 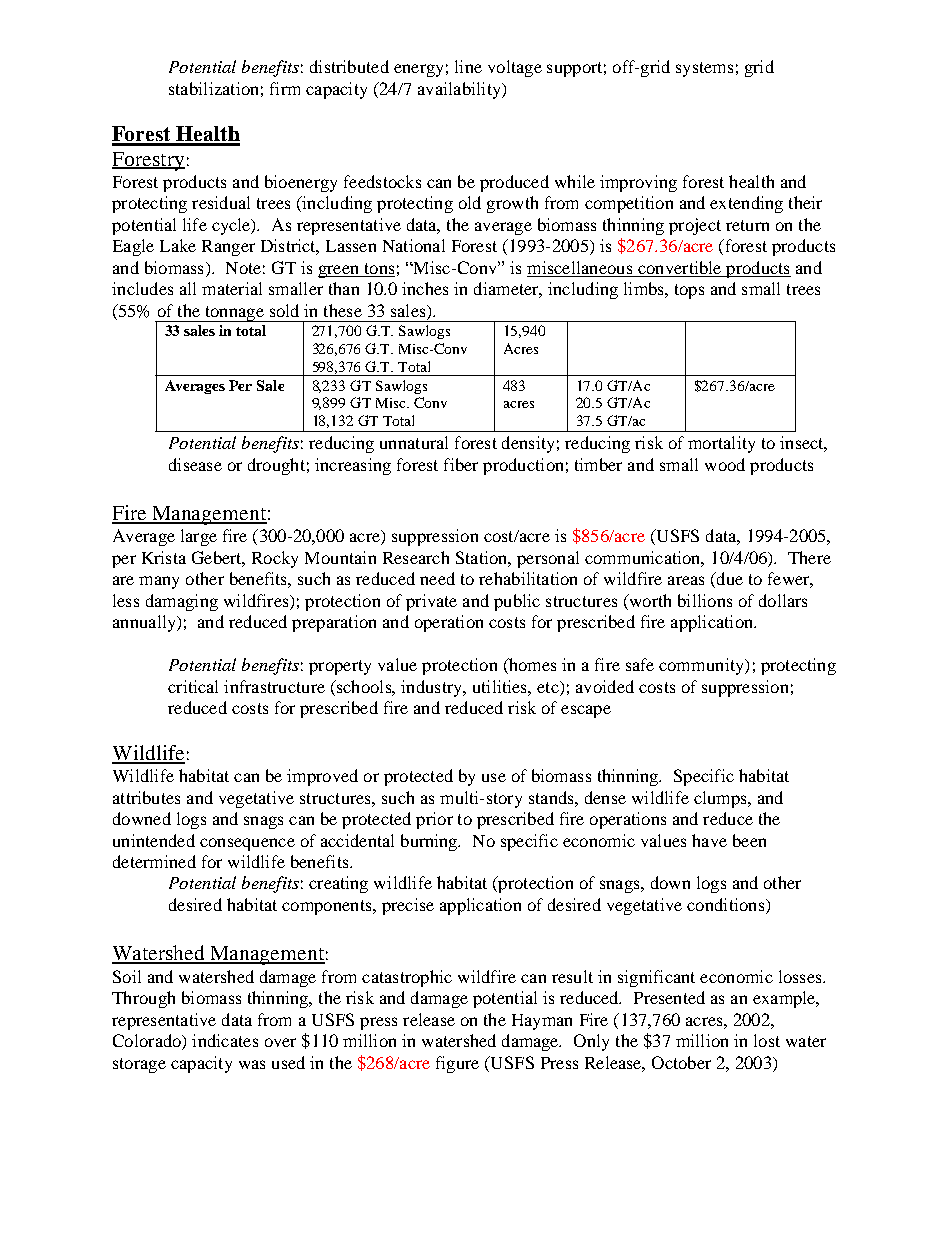 I want to click on disease, so click(x=195, y=464).
